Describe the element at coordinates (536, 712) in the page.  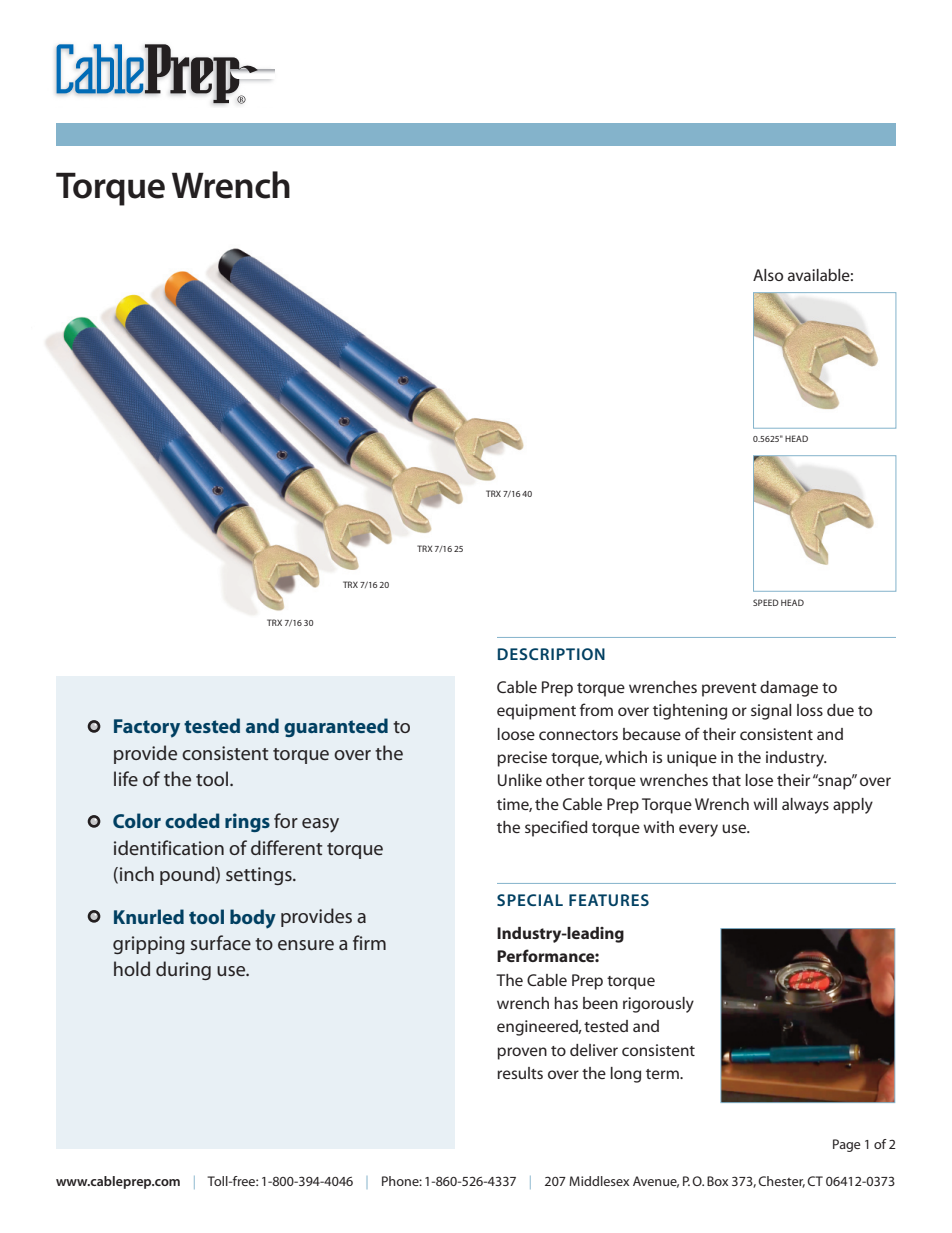
I see `equipment` at that location.
